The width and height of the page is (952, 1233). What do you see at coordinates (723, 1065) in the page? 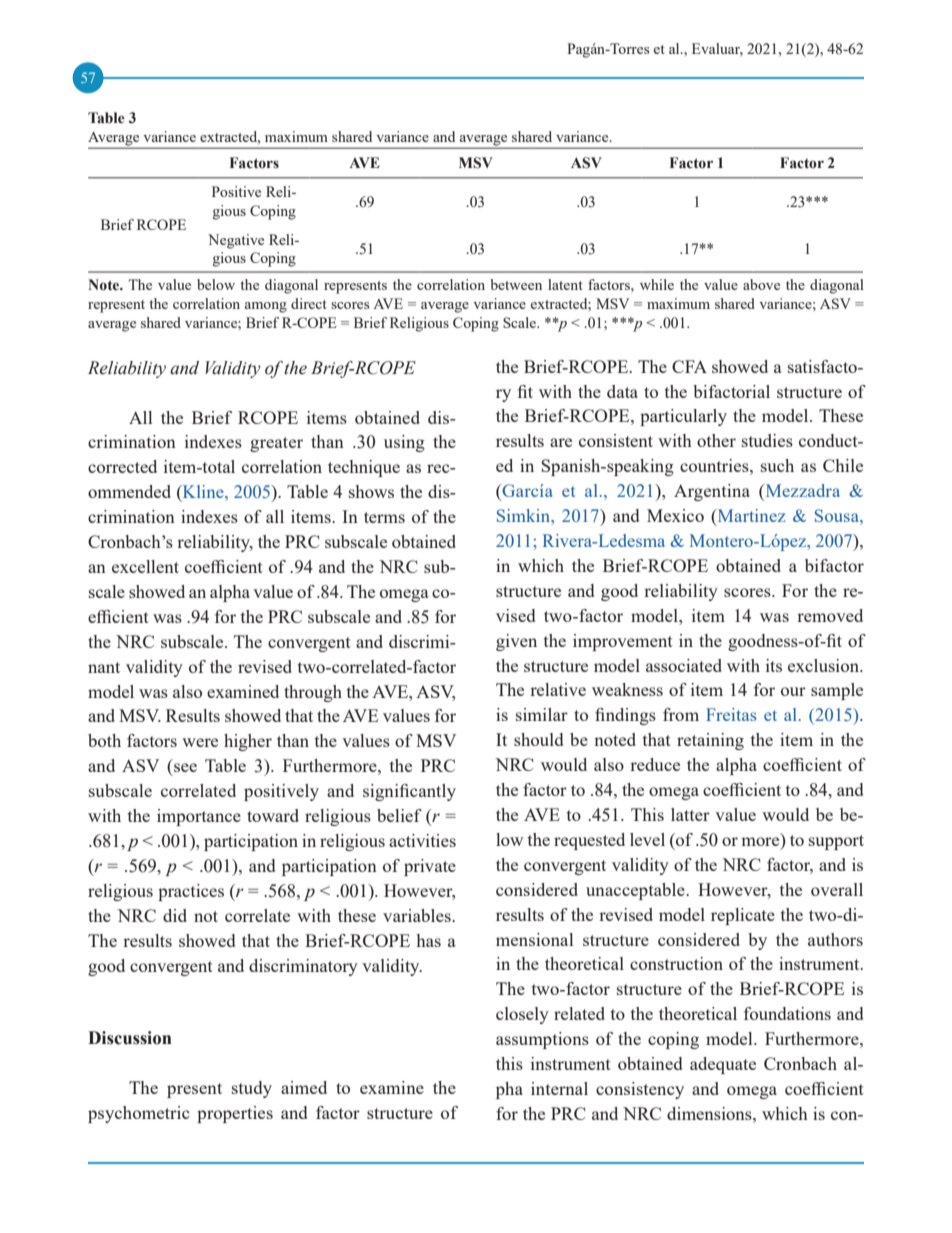
I see `adequate` at bounding box center [723, 1065].
